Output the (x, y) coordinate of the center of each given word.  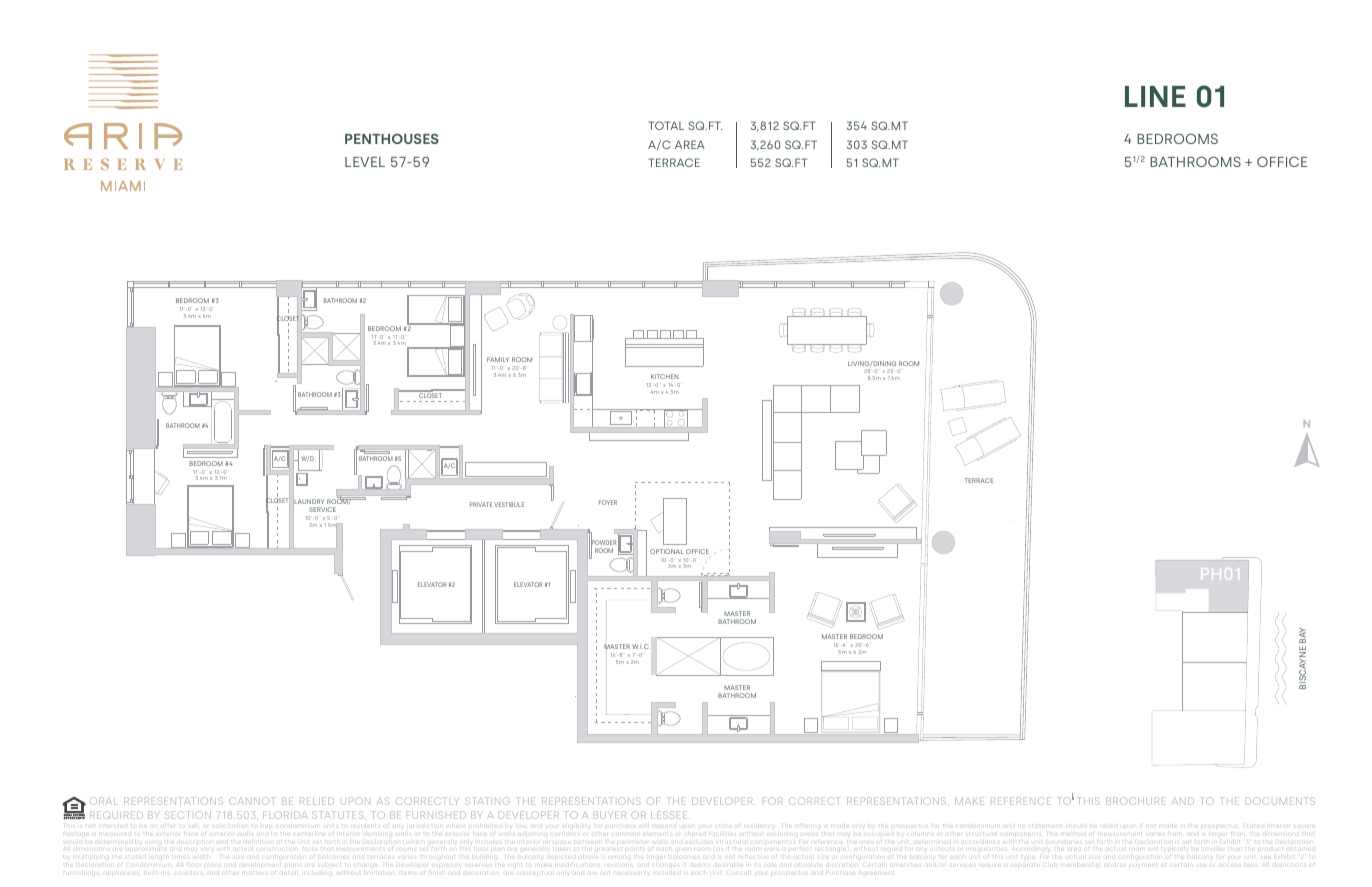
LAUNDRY (309, 502)
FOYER (608, 502)
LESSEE (670, 815)
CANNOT (252, 801)
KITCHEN (664, 376)
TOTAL (666, 125)
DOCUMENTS (1280, 801)
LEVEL (365, 162)
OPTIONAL (666, 551)
